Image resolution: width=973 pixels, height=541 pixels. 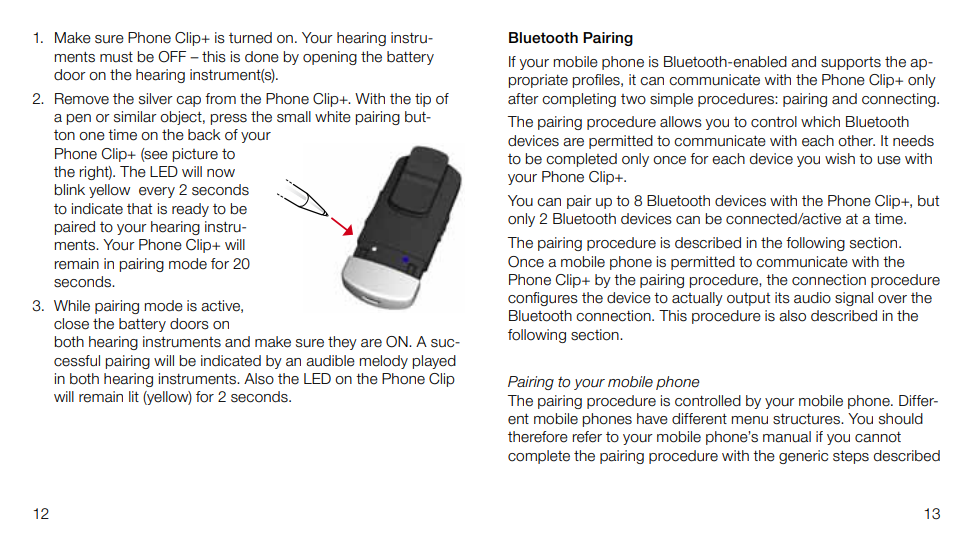 What do you see at coordinates (543, 299) in the document?
I see `configures` at bounding box center [543, 299].
